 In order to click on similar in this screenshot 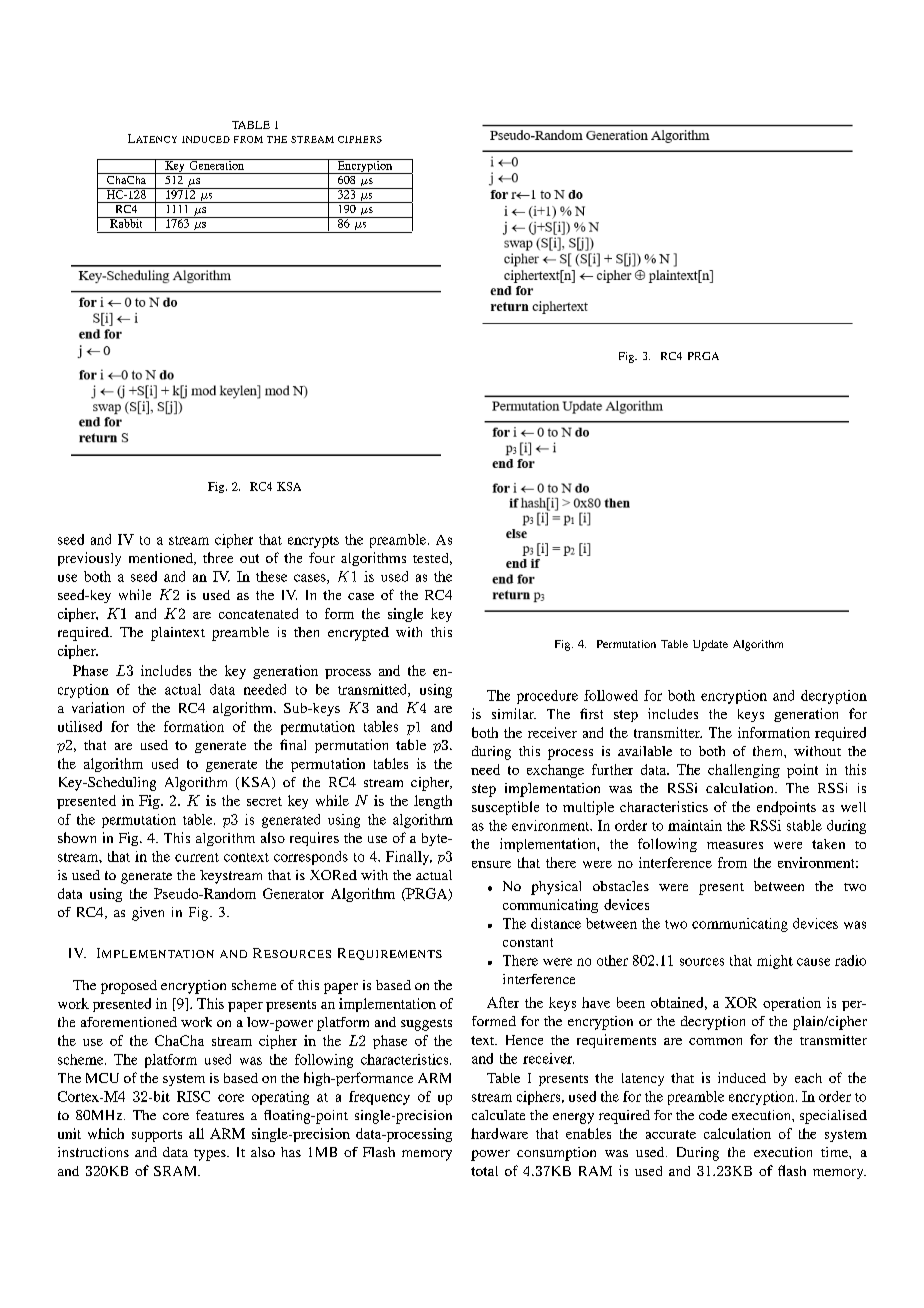, I will do `click(514, 713)`.
